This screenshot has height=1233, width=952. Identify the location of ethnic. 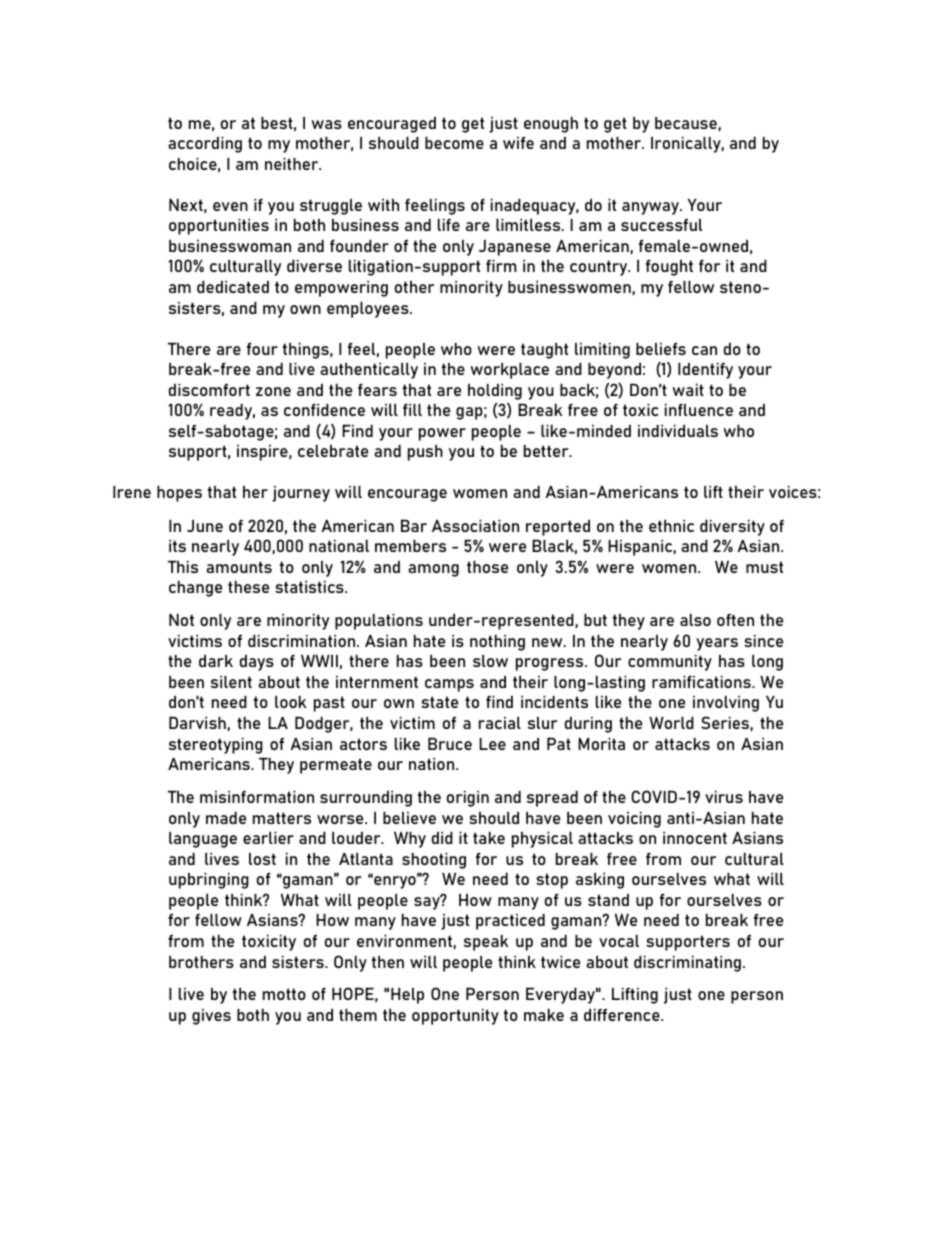
(671, 526).
